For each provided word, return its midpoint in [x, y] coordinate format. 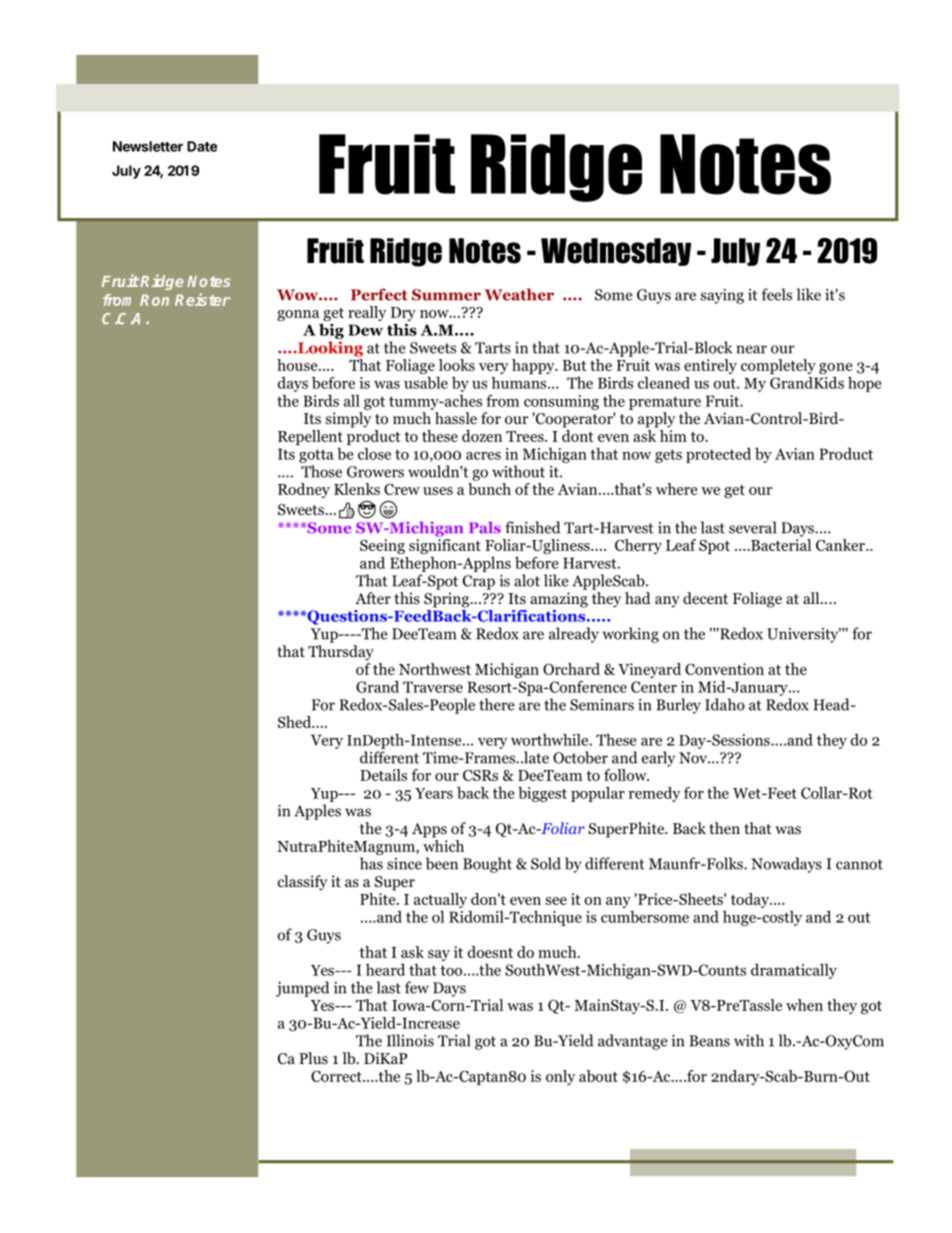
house [298, 365]
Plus [313, 1058]
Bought [487, 865]
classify [302, 883]
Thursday [341, 653]
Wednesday [616, 252]
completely [778, 366]
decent [705, 598]
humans [520, 383]
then [724, 828]
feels [777, 294]
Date [202, 146]
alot [527, 580]
